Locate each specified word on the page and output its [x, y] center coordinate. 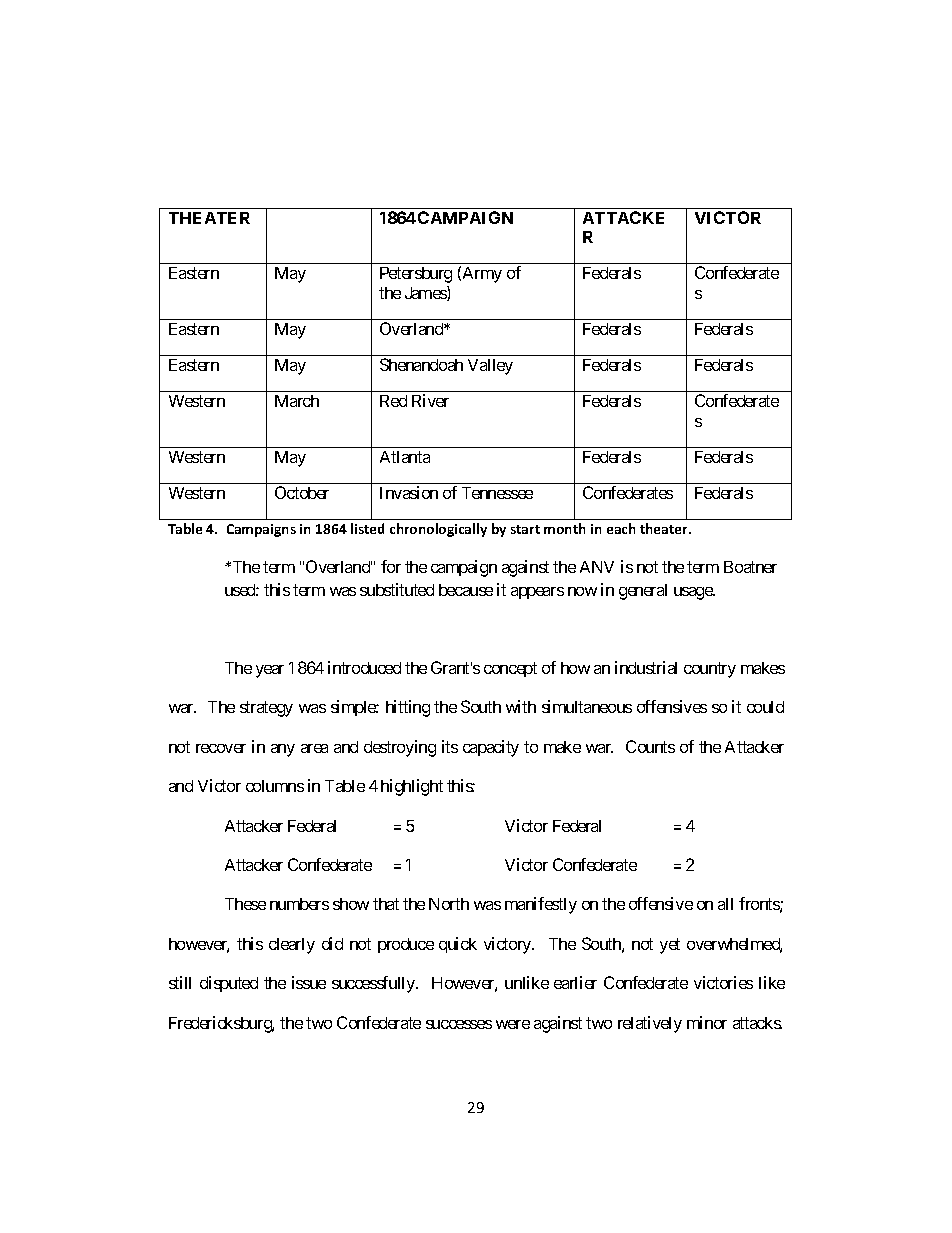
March [297, 401]
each [621, 528]
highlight [412, 787]
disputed [229, 984]
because [466, 590]
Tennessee [497, 493]
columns [275, 786]
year [270, 671]
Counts [650, 746]
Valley [490, 367]
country [710, 670]
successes [459, 1024]
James [426, 293]
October [302, 492]
